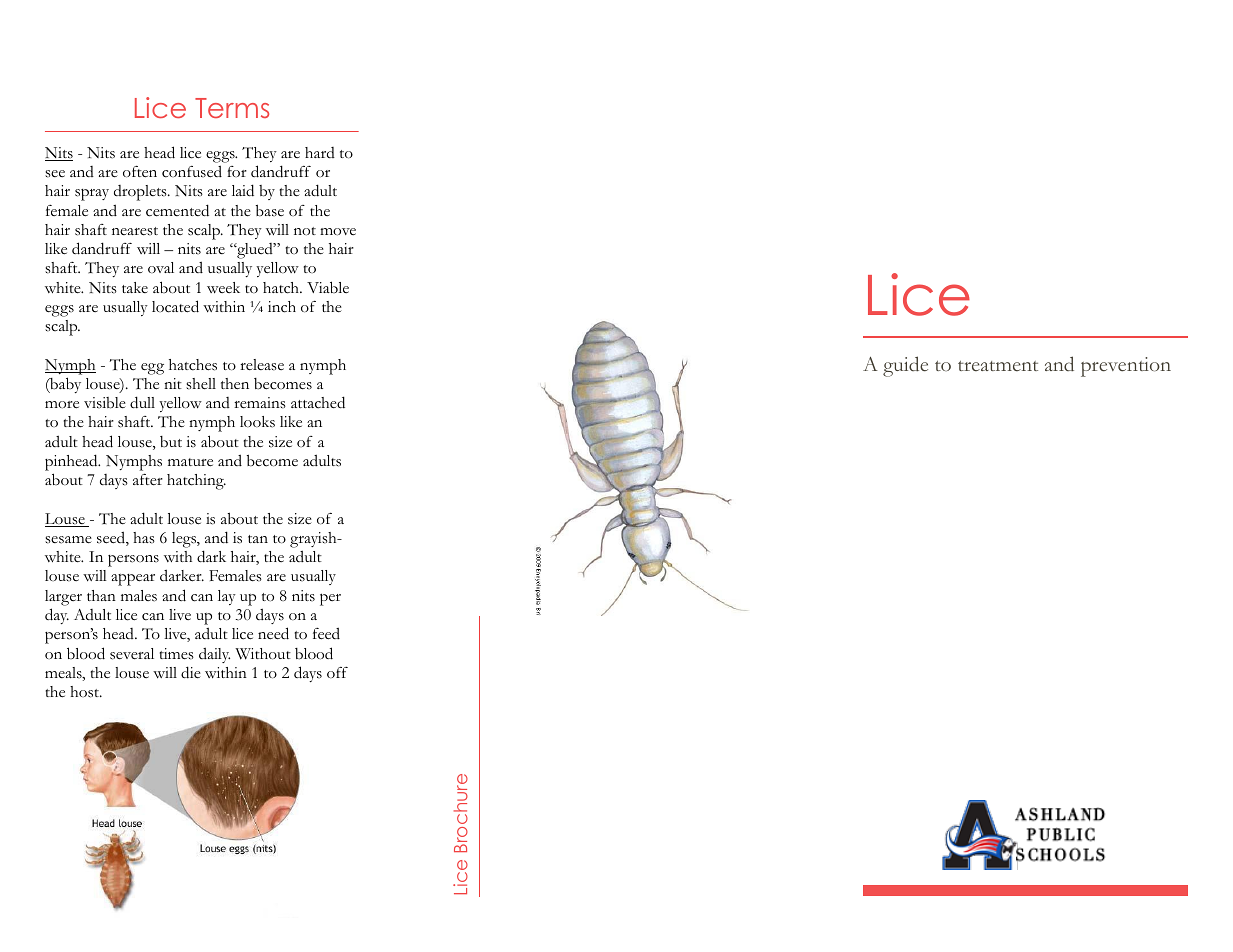  I want to click on attached, so click(318, 402).
